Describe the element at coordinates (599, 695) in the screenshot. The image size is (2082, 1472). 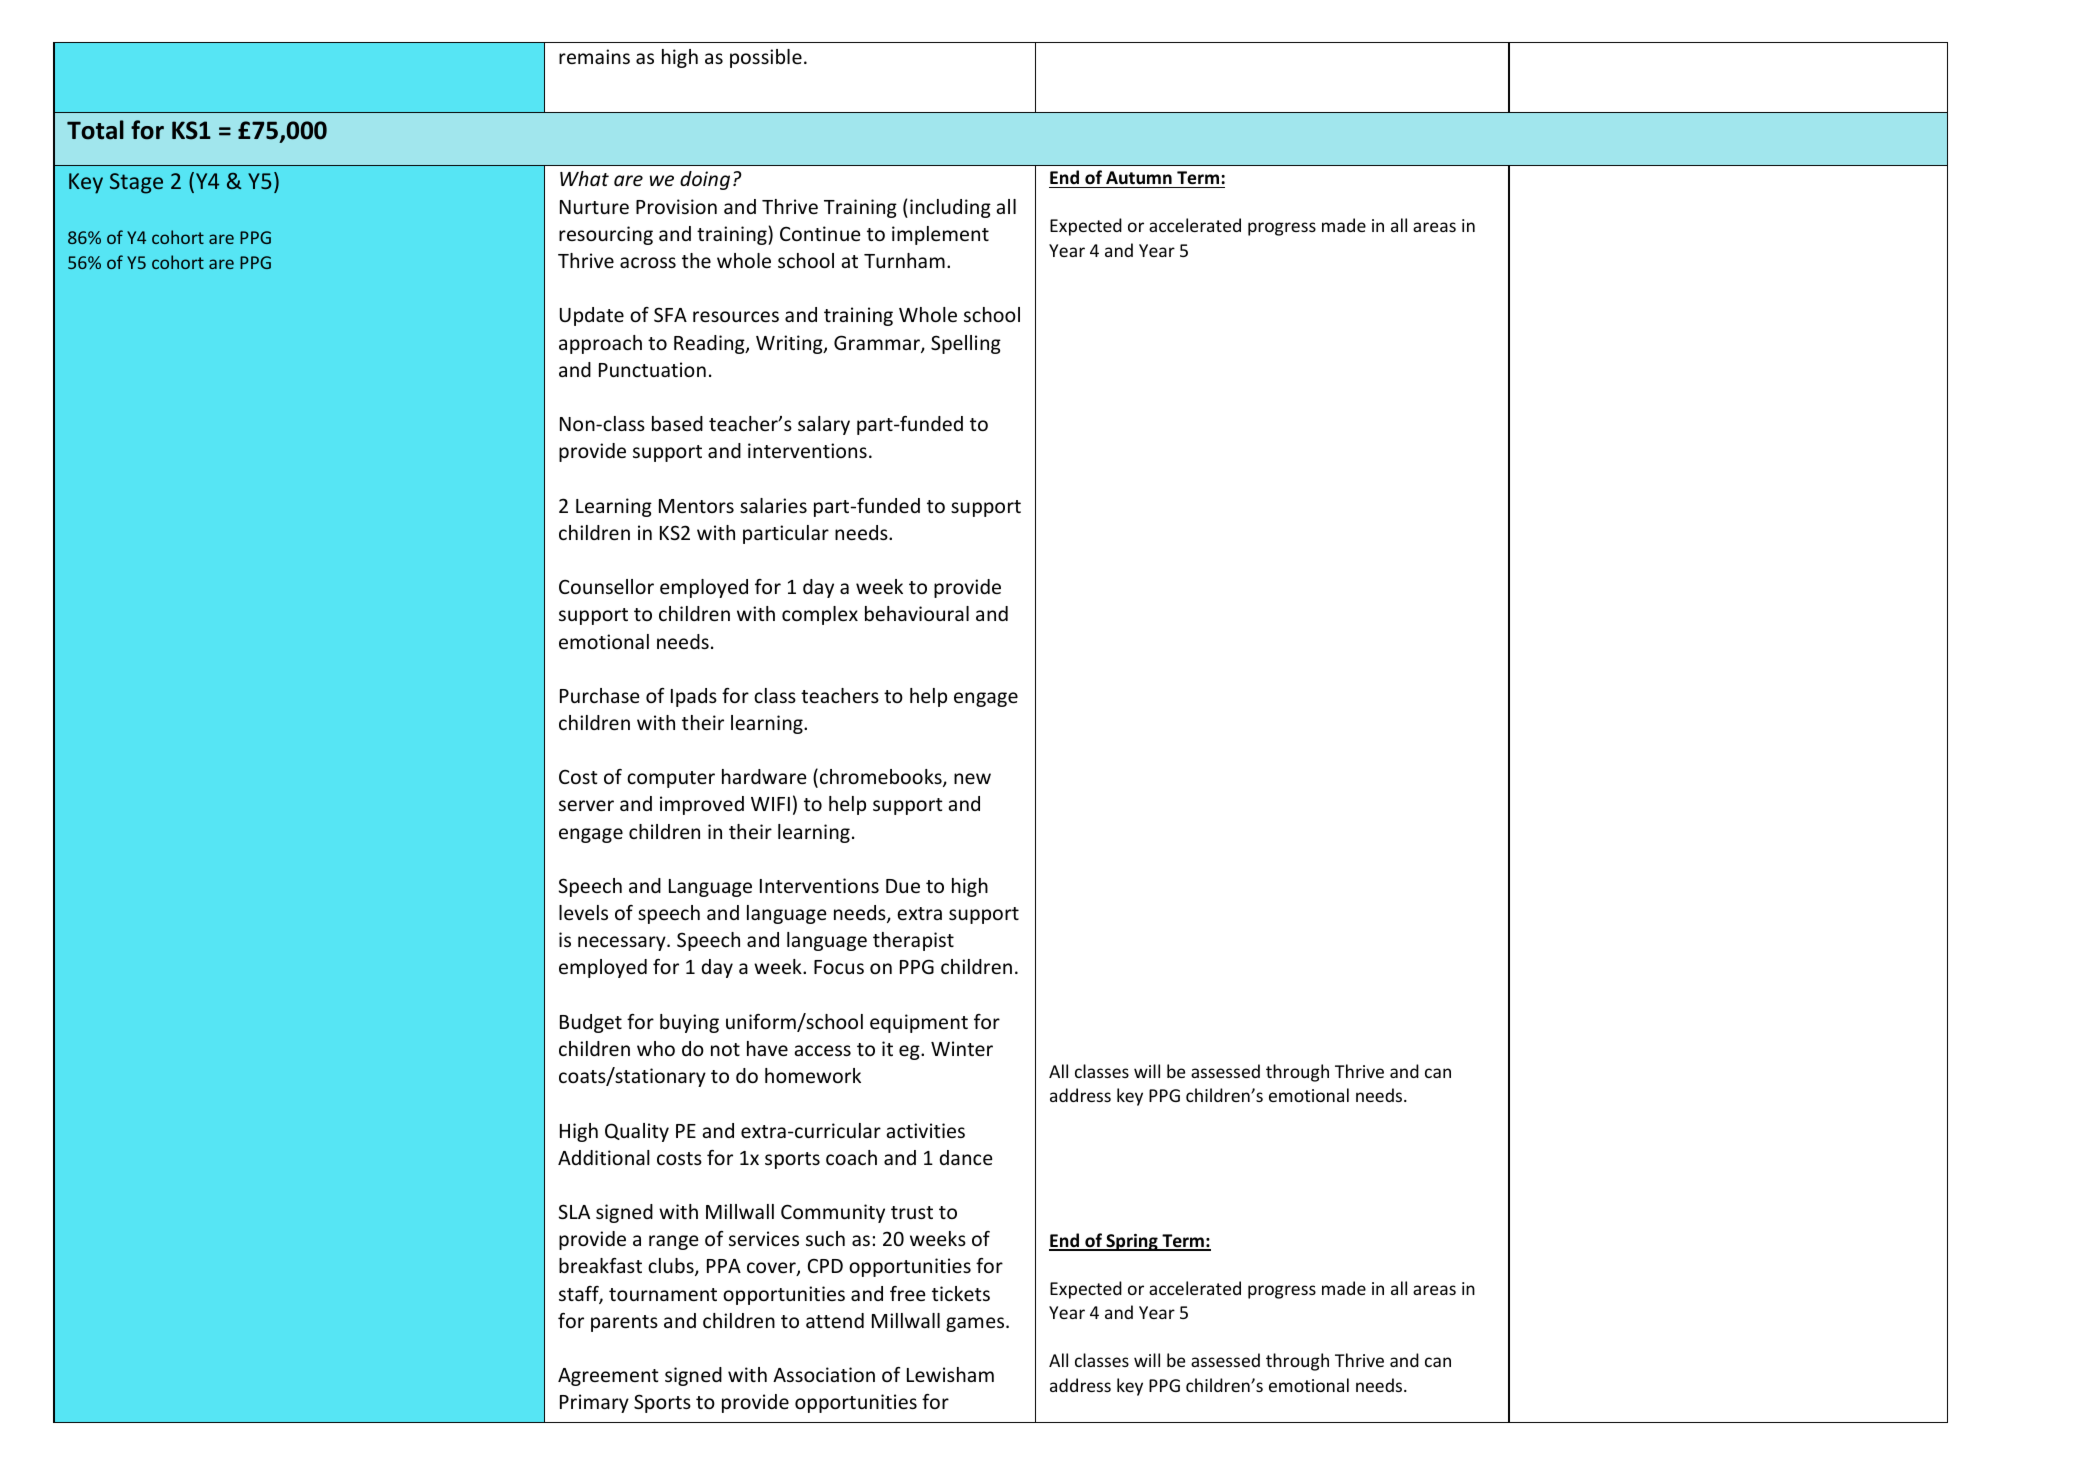
I see `Purchase` at that location.
